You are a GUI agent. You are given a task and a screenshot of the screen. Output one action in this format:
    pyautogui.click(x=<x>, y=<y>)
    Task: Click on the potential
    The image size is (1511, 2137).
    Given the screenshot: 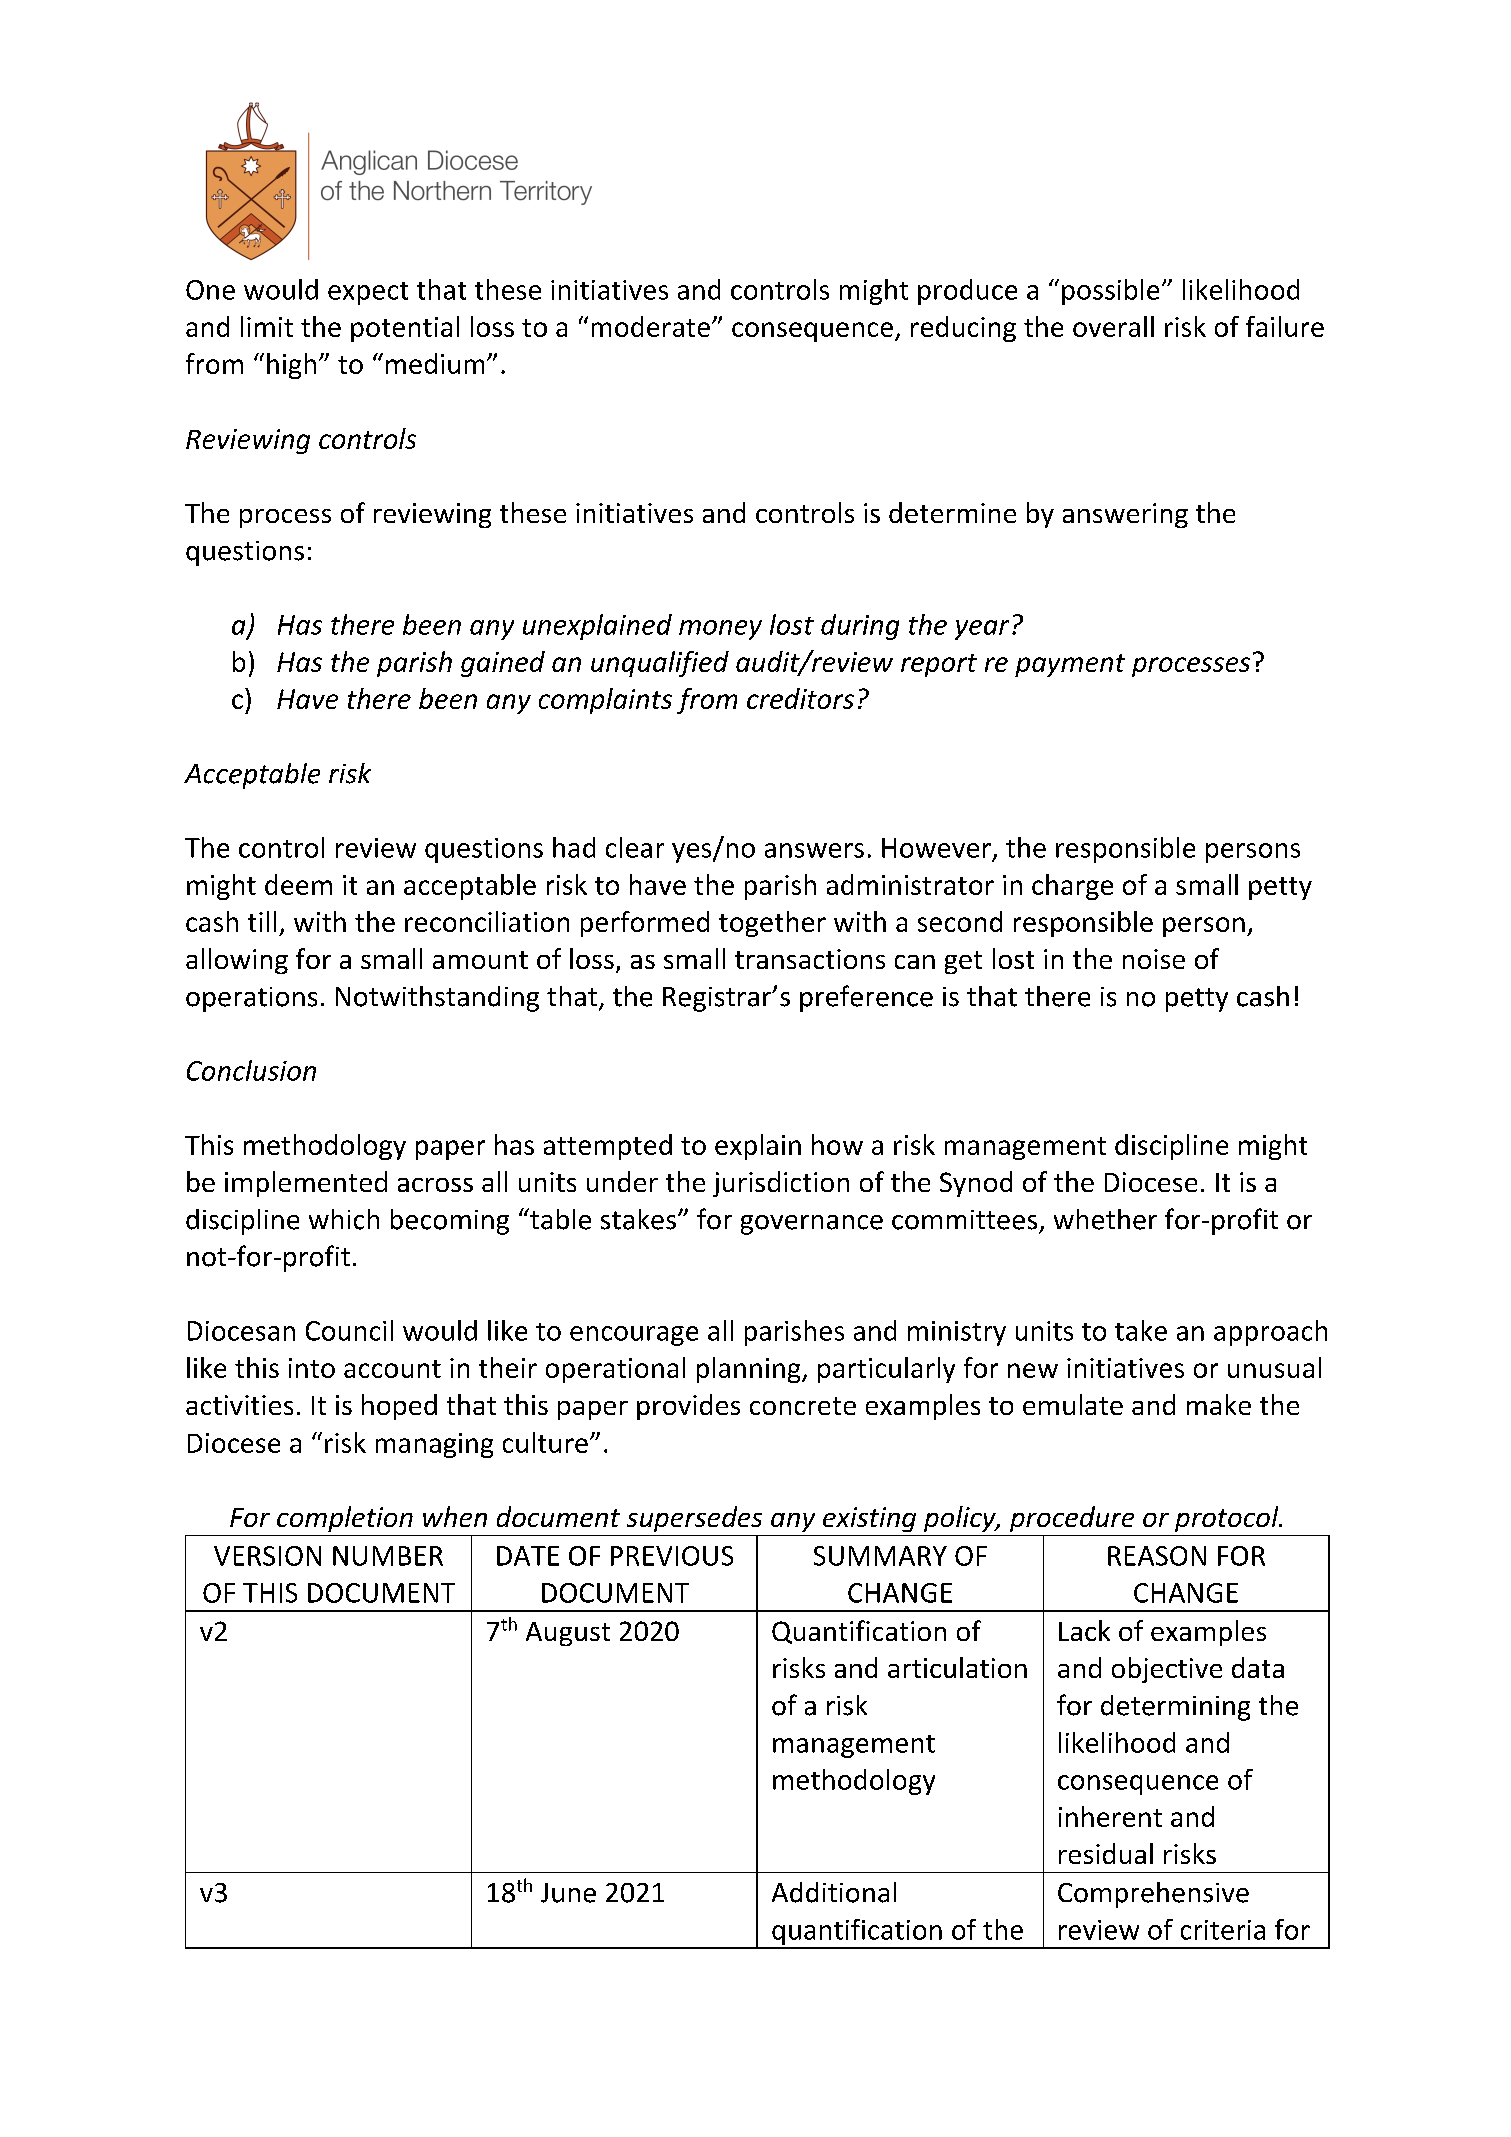 What is the action you would take?
    pyautogui.click(x=405, y=329)
